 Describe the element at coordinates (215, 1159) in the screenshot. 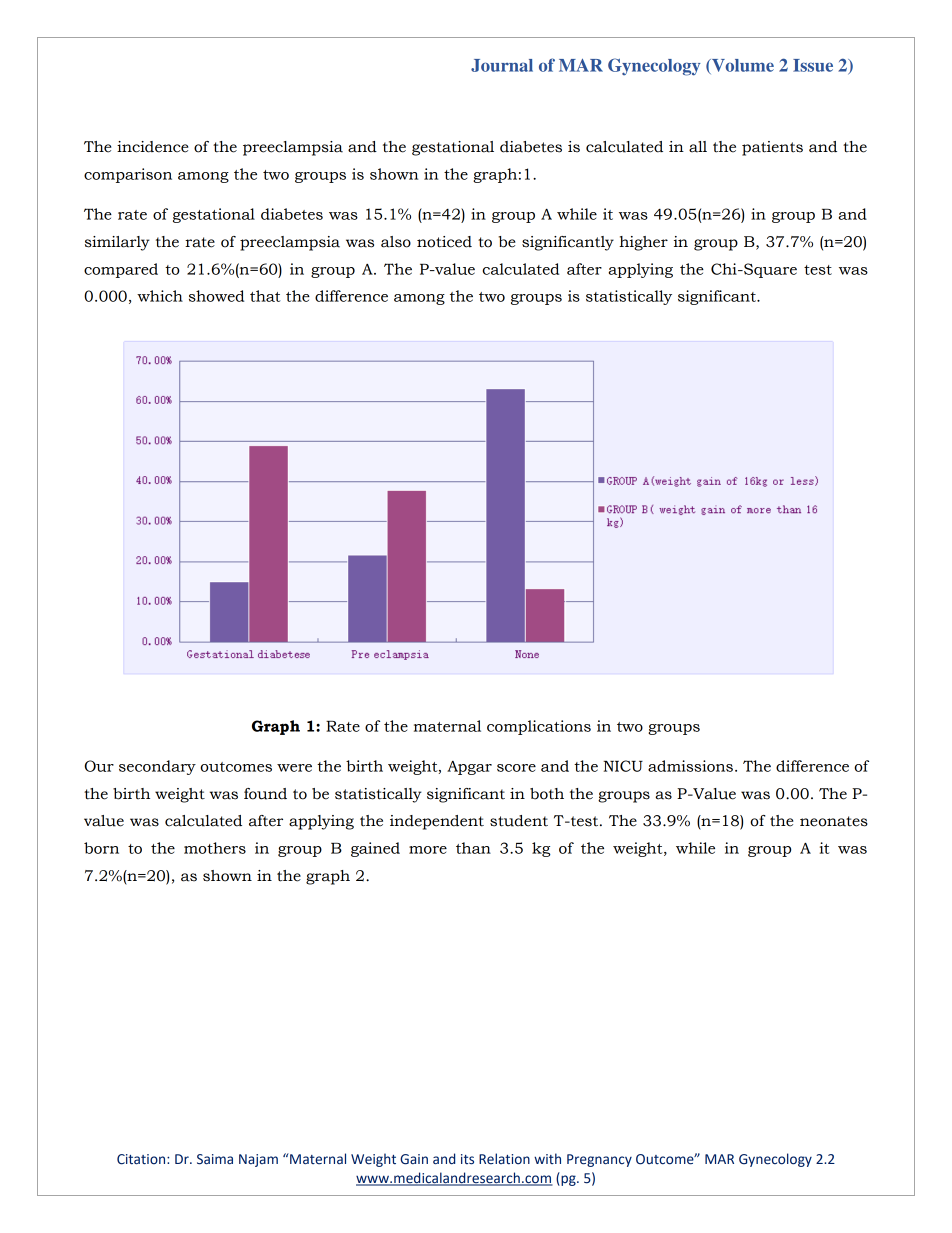

I see `Saima` at that location.
